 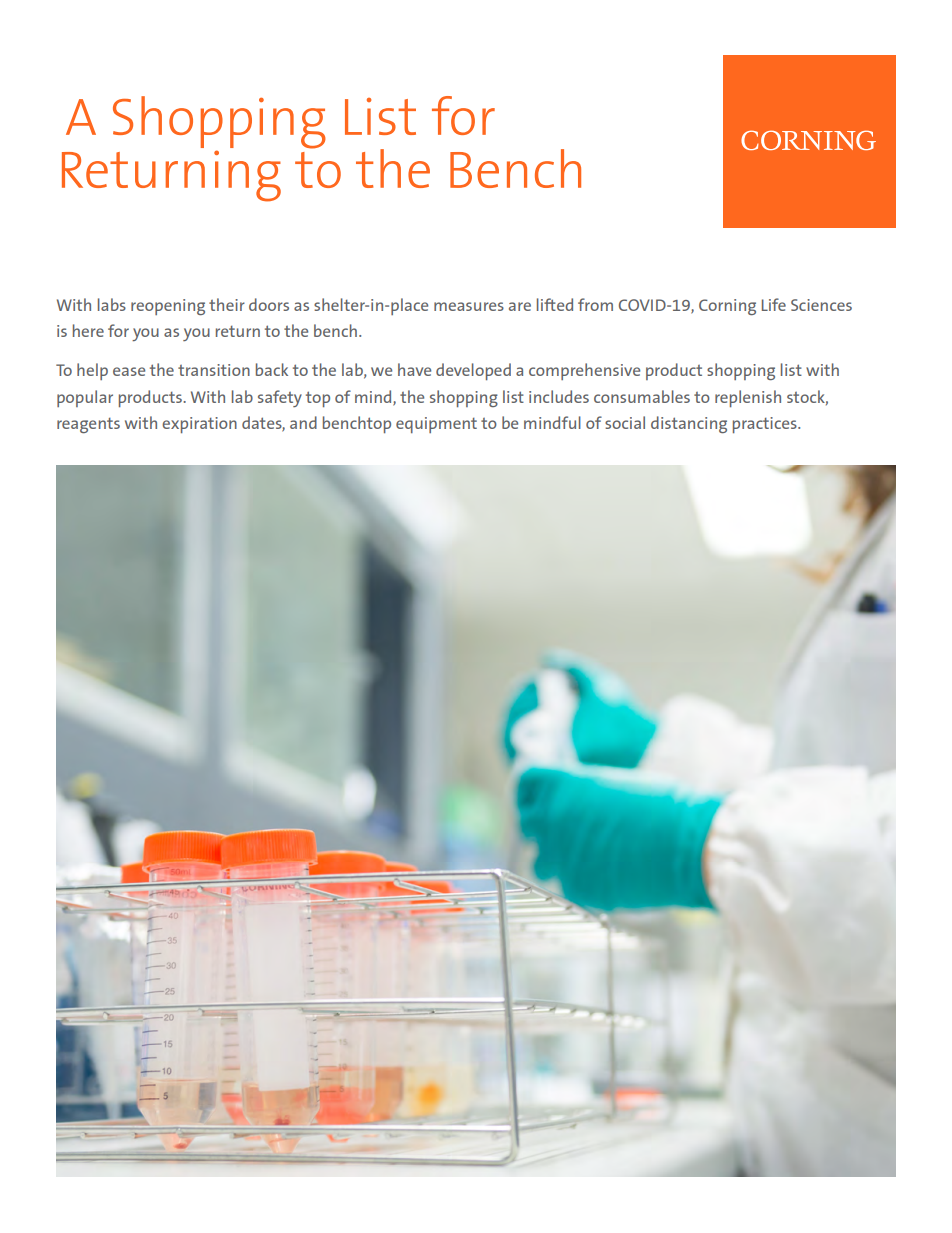 What do you see at coordinates (199, 425) in the page?
I see `expiration` at bounding box center [199, 425].
